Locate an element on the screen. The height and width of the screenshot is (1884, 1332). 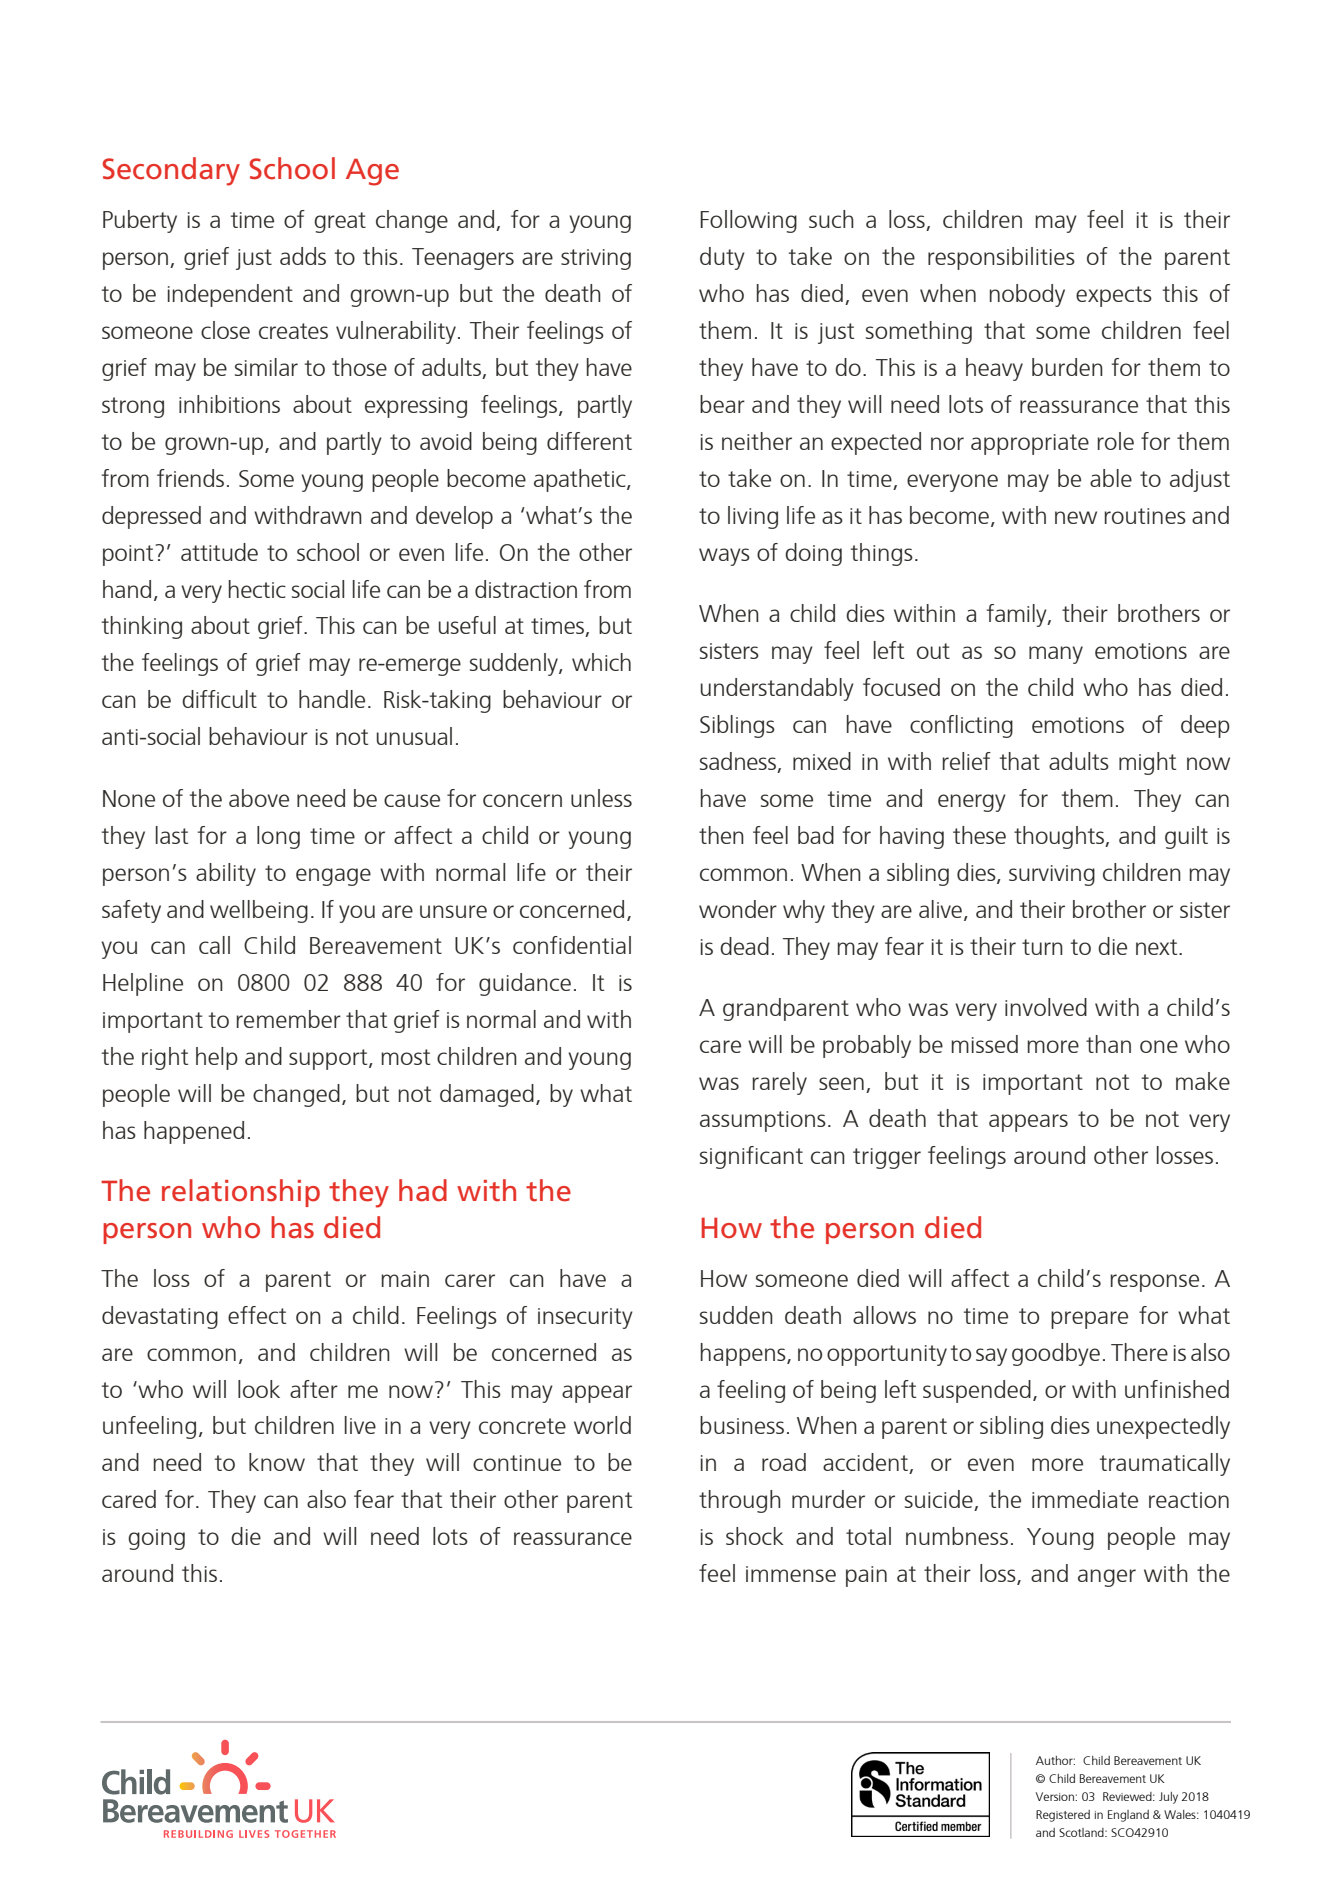
duty is located at coordinates (722, 258).
